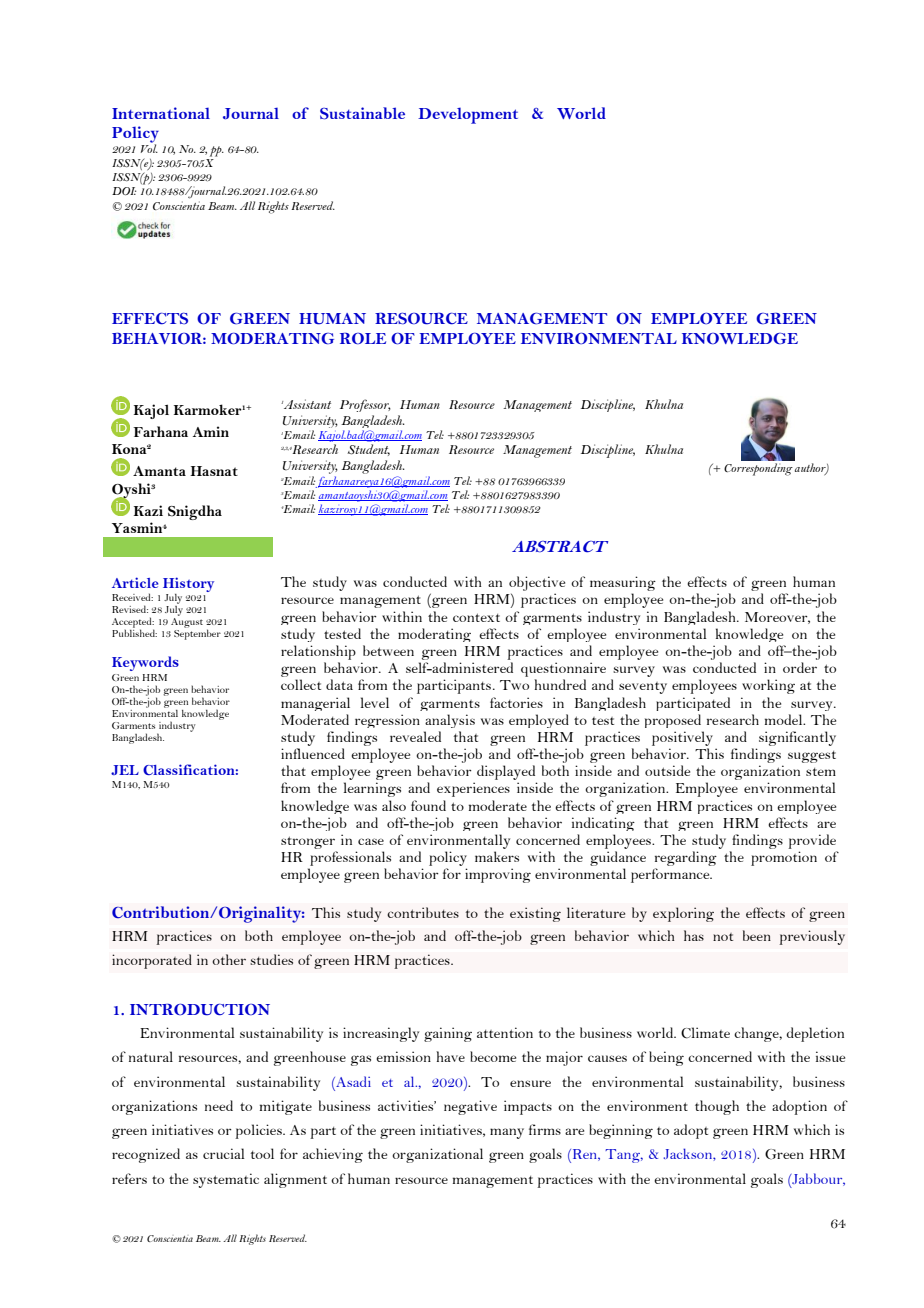  I want to click on International, so click(161, 113).
